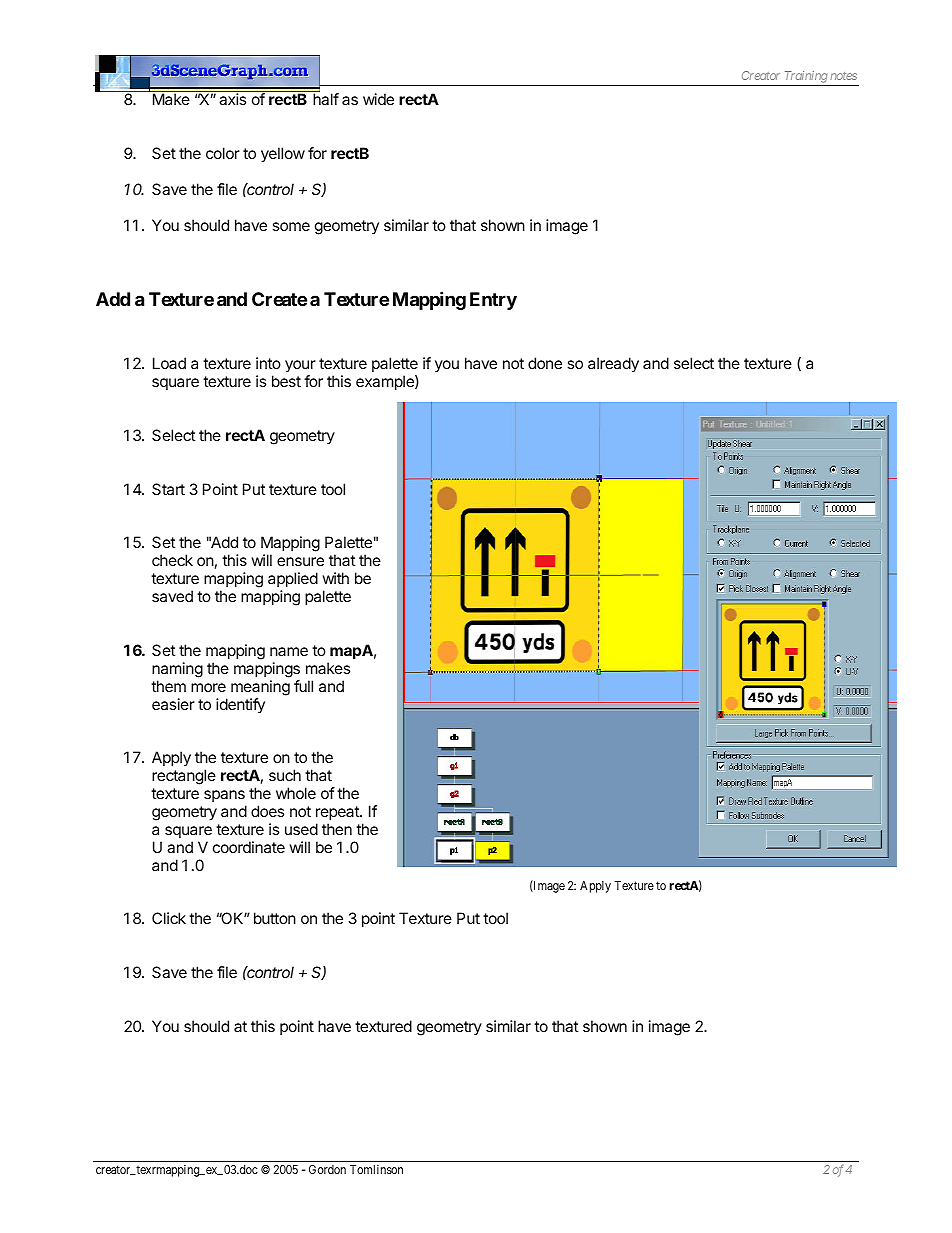  What do you see at coordinates (327, 1169) in the screenshot?
I see `Gordon` at bounding box center [327, 1169].
